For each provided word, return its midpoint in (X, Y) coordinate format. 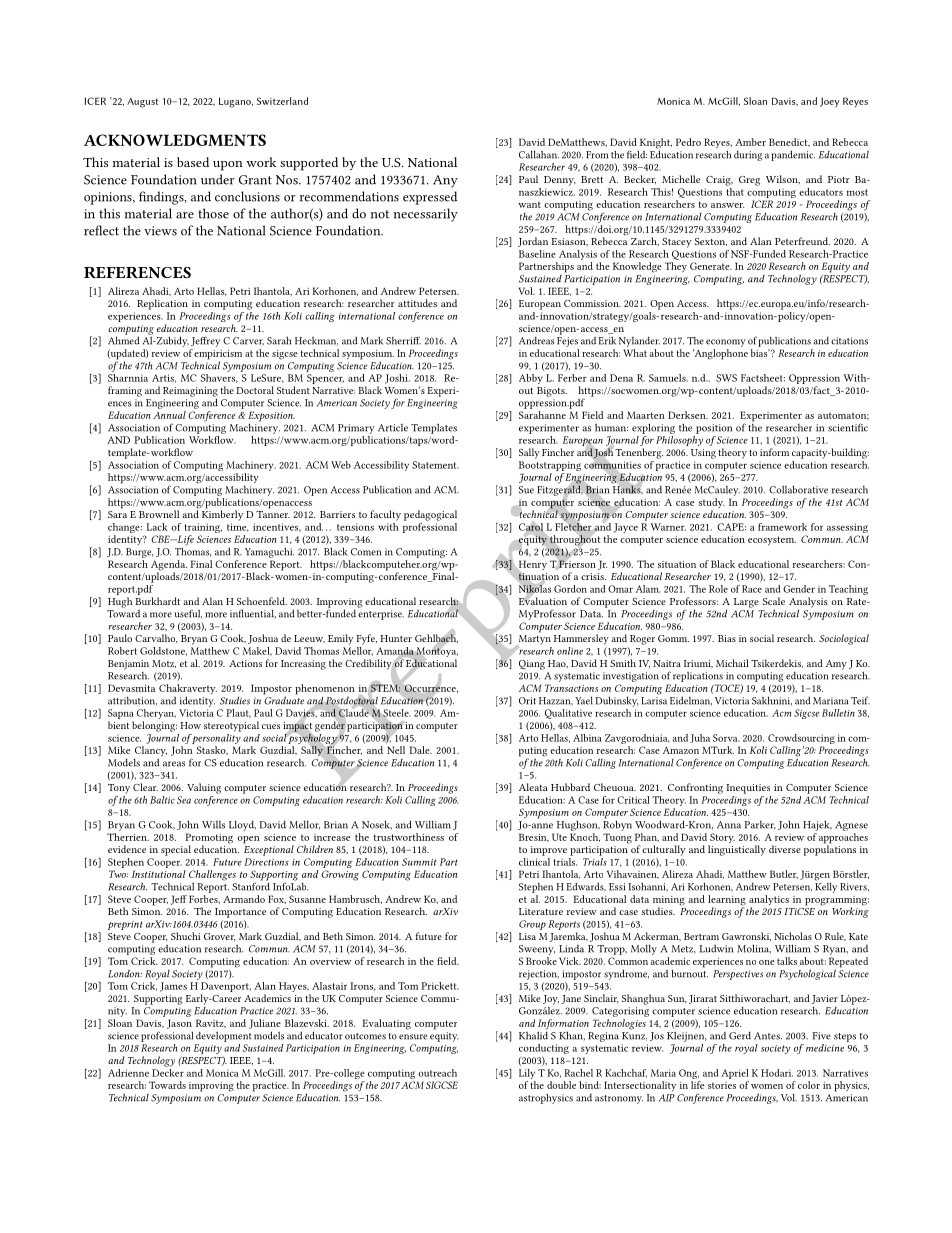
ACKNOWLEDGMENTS (175, 140)
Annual (169, 415)
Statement (435, 465)
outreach (437, 1073)
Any (445, 181)
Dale (420, 750)
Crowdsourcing (801, 739)
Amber (750, 142)
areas (174, 764)
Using (703, 454)
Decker (168, 1071)
